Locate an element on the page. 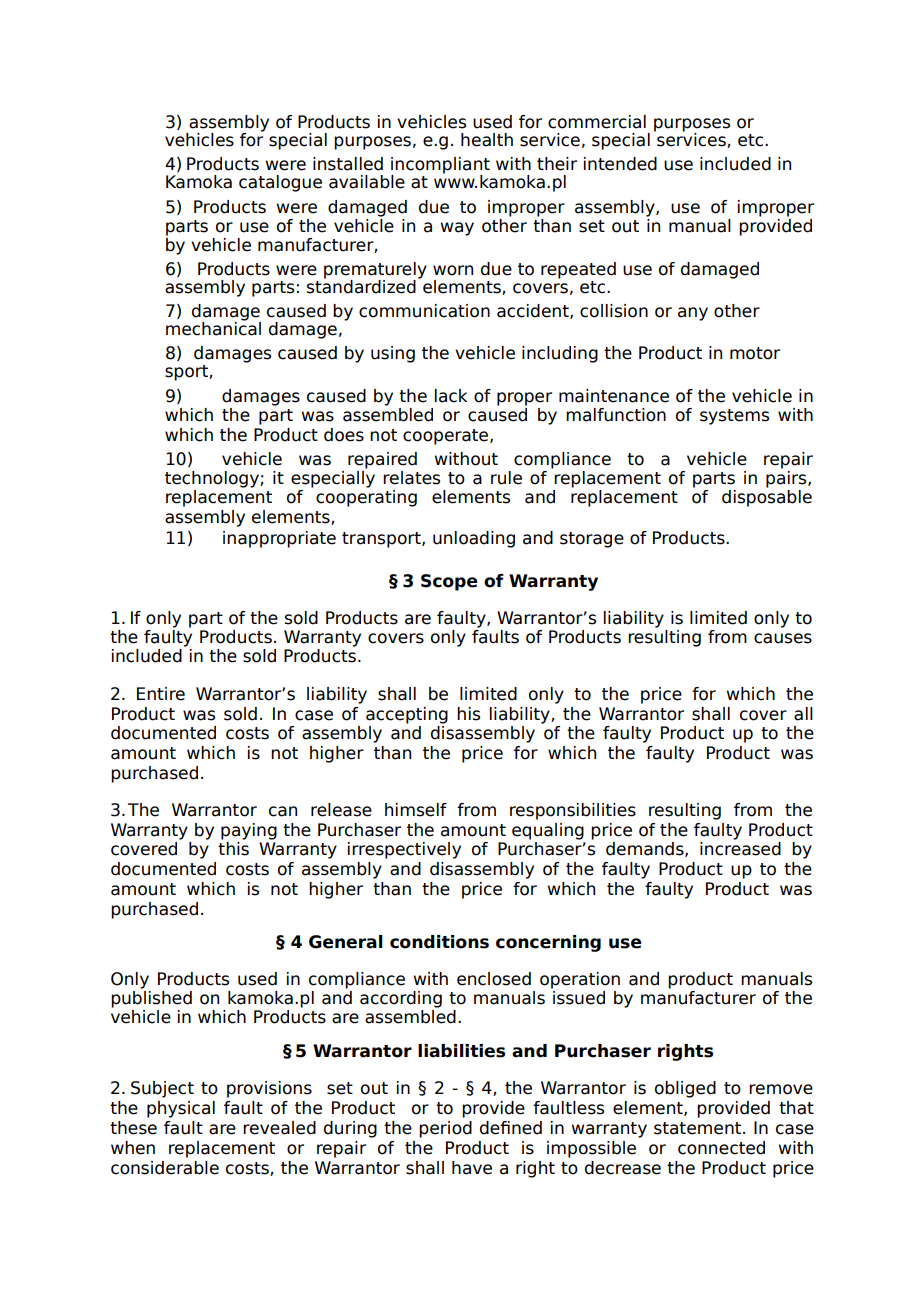 The height and width of the page is (1308, 924). disposable is located at coordinates (767, 498).
